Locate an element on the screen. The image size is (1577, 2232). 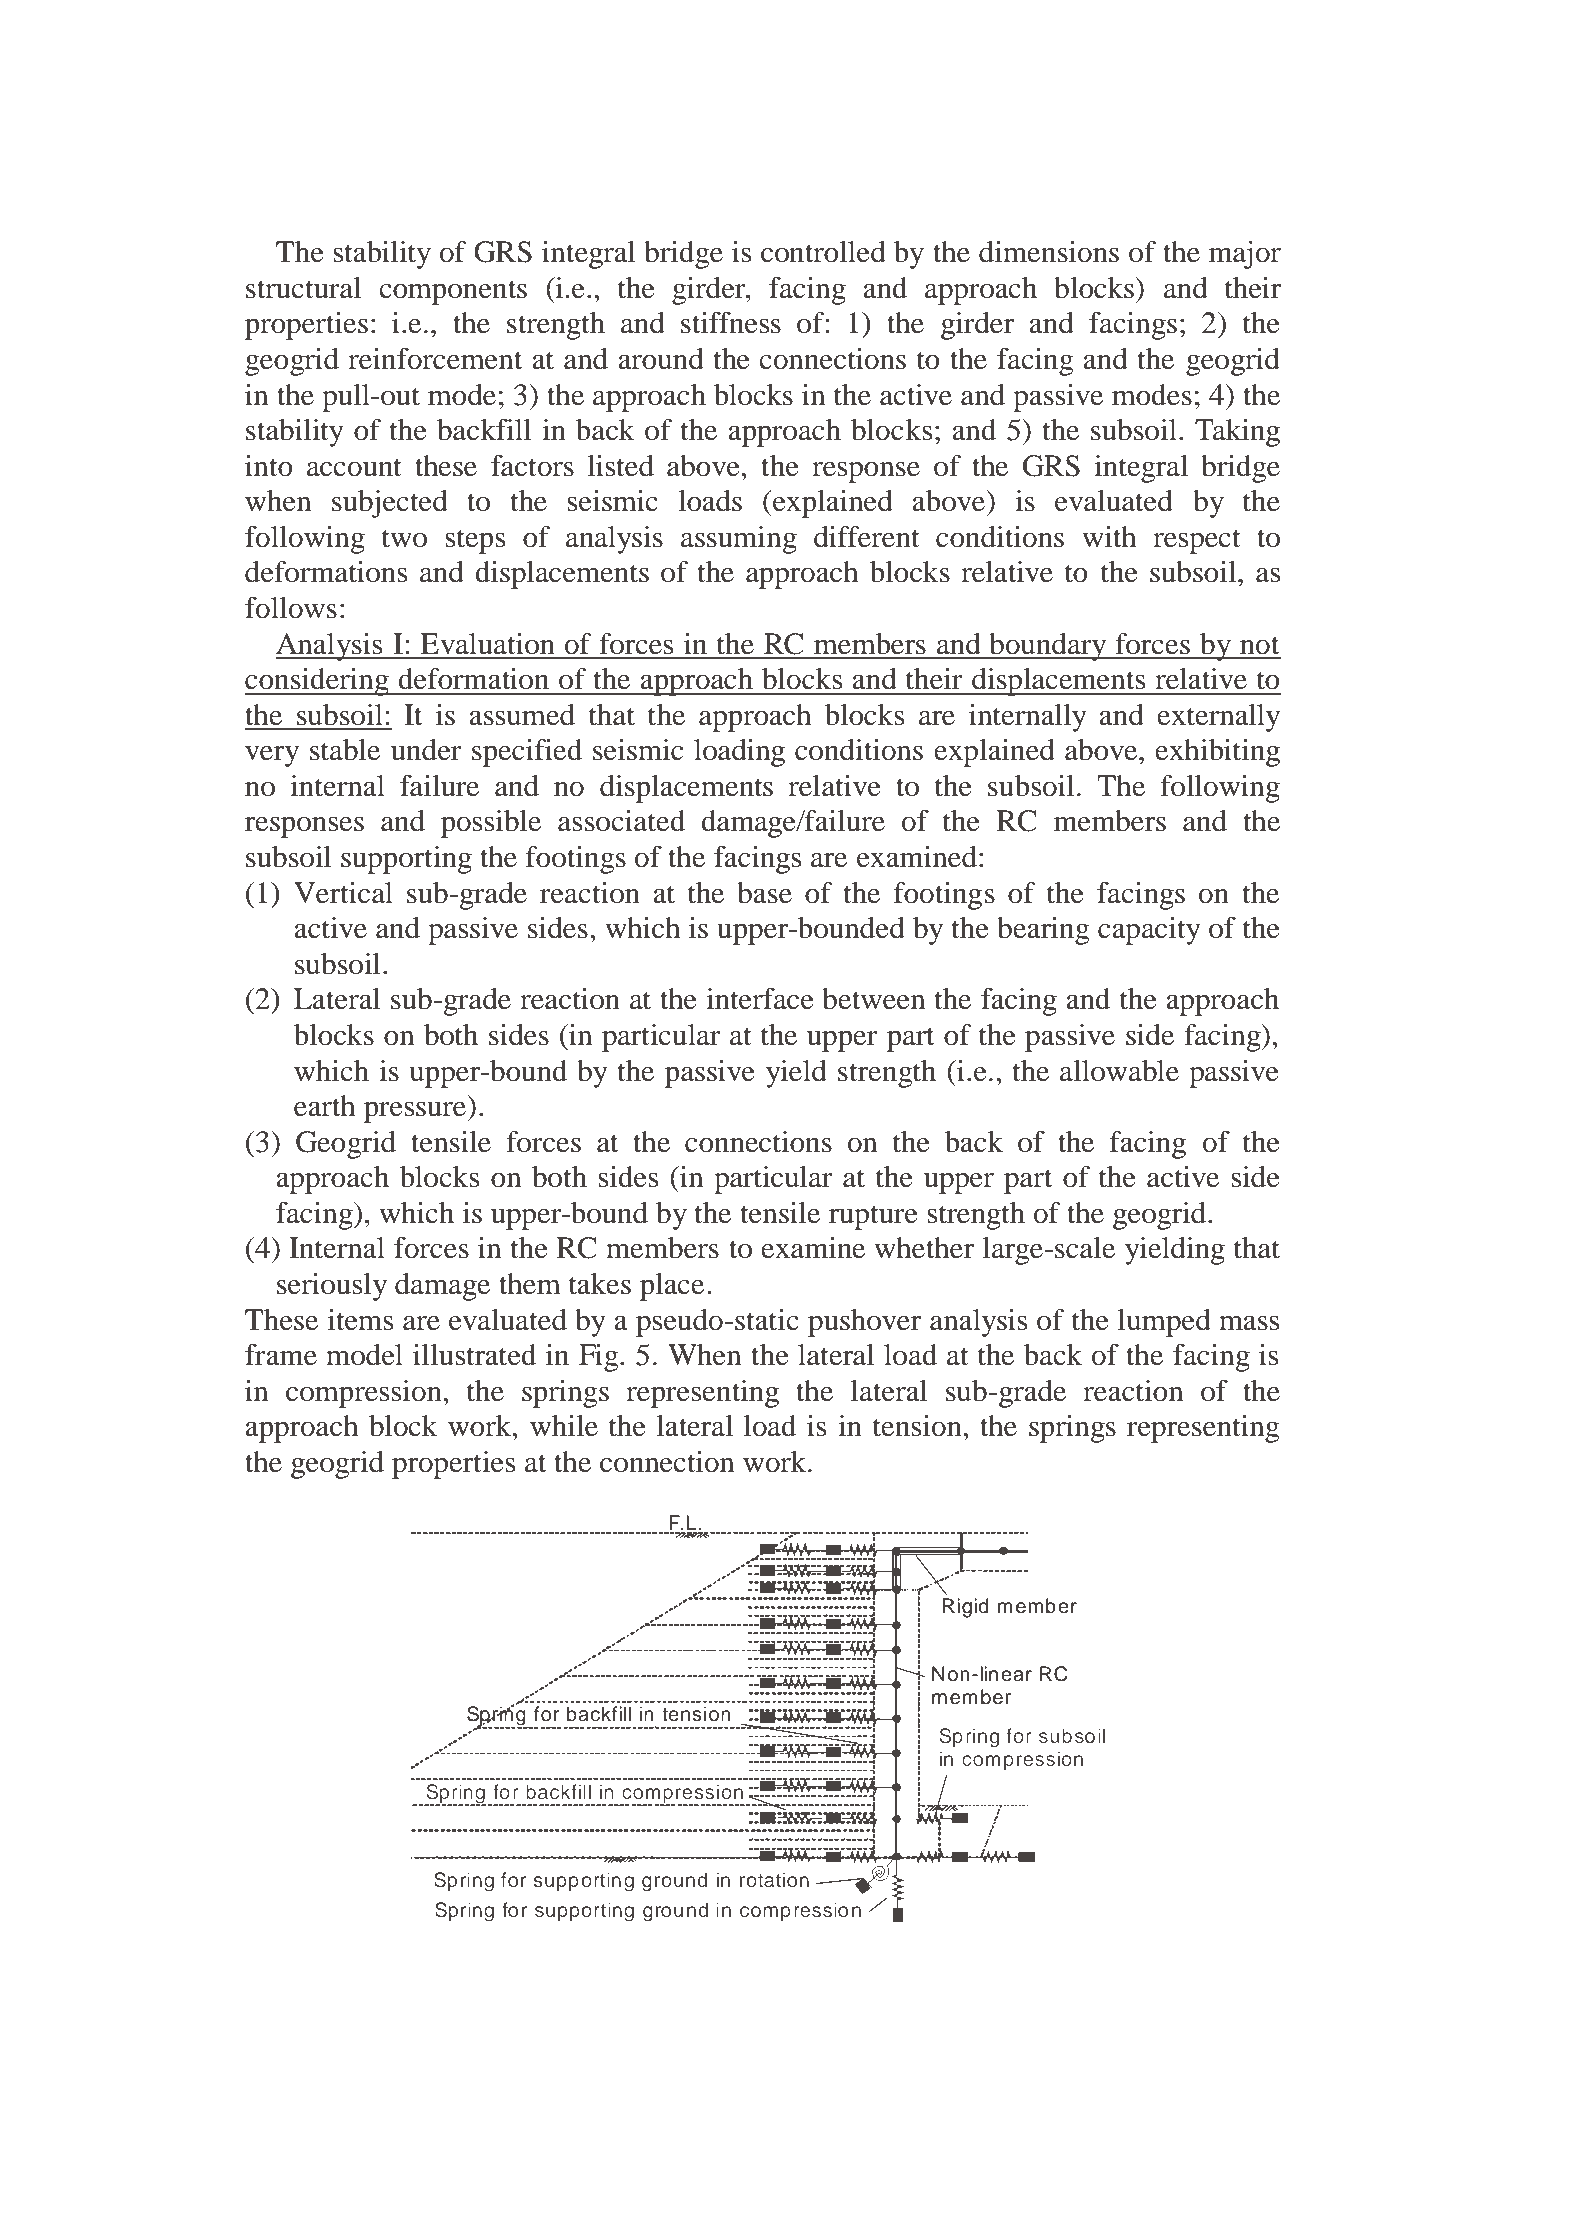
interface is located at coordinates (760, 999).
